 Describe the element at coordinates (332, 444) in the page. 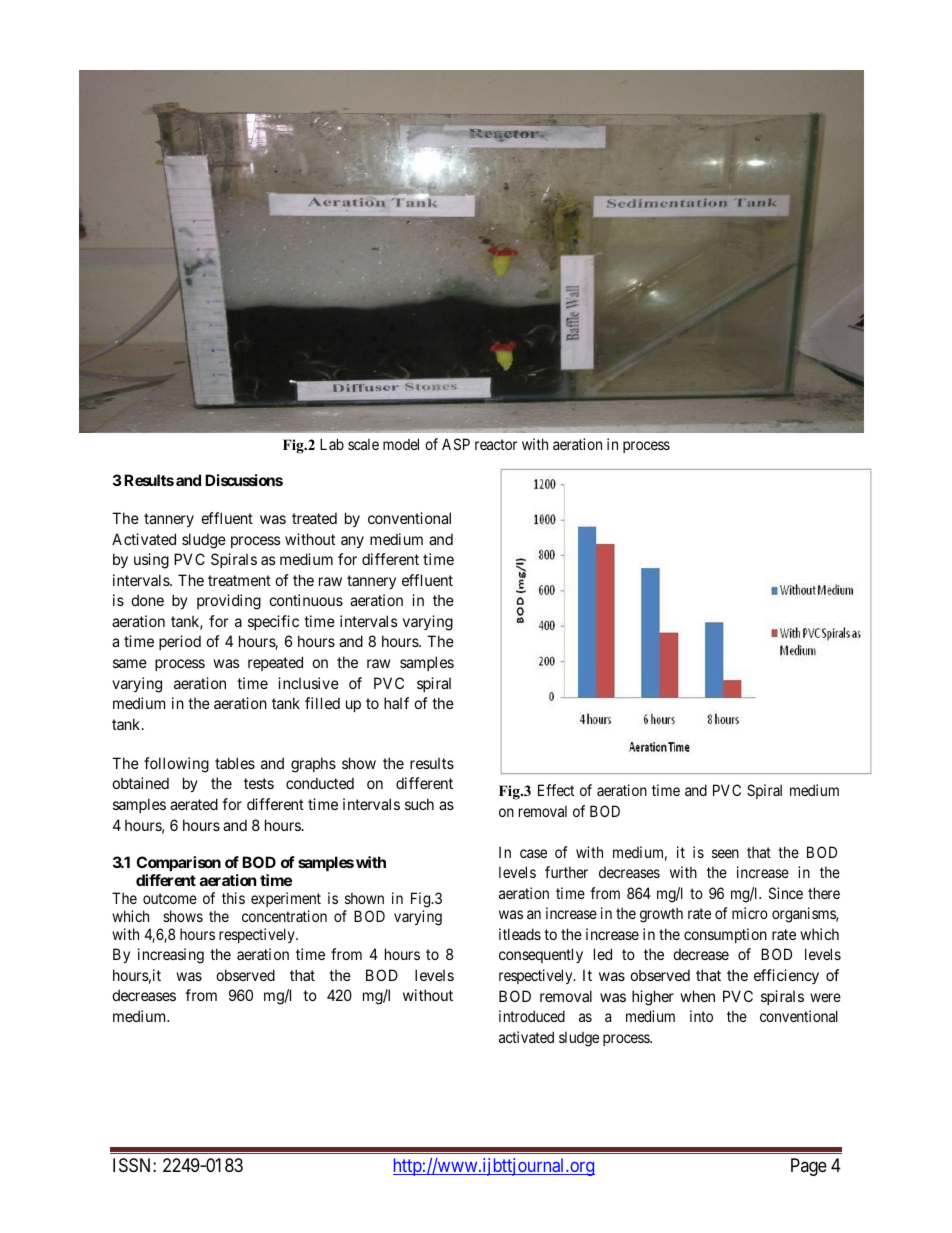

I see `Lab` at that location.
